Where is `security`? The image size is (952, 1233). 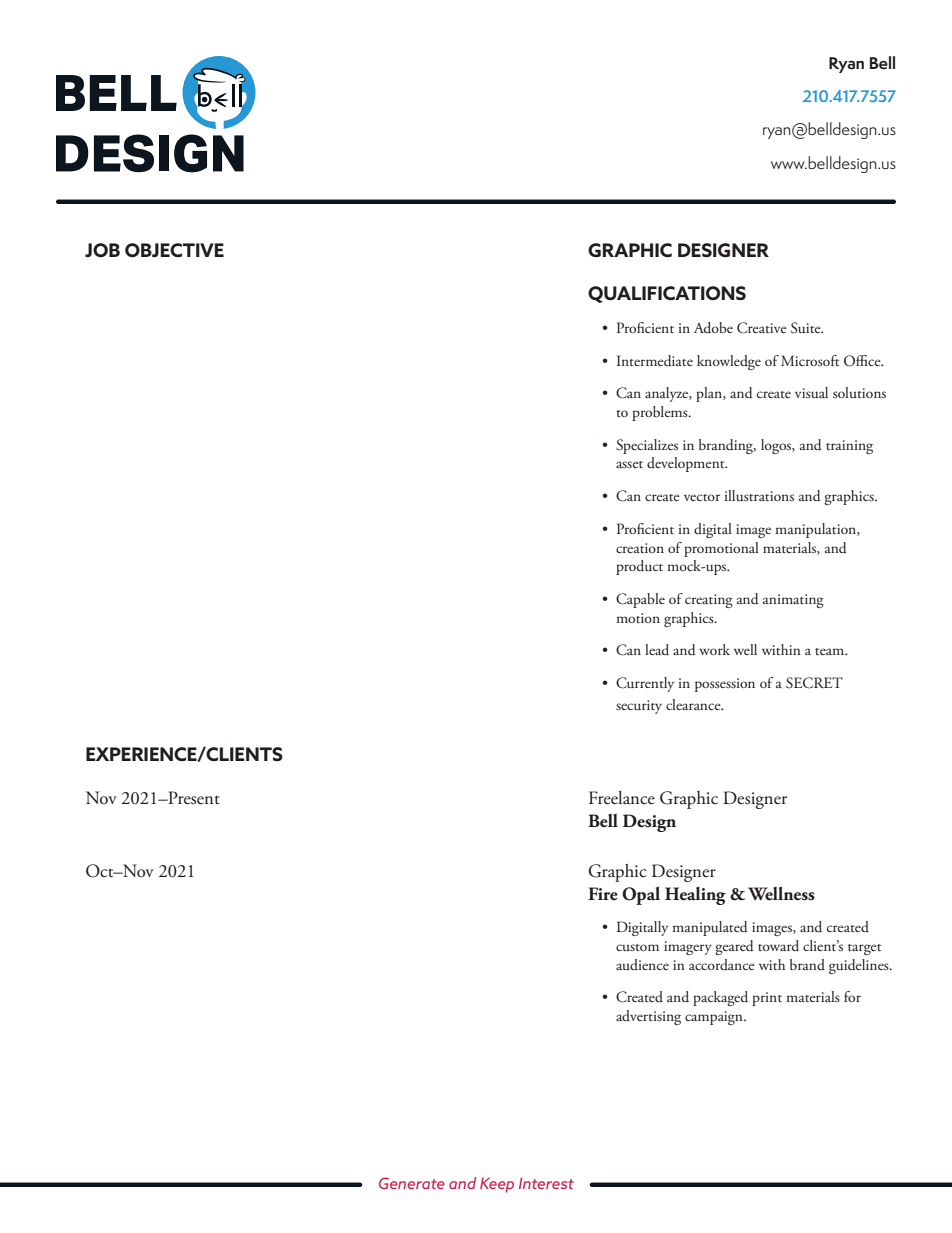
security is located at coordinates (639, 707).
